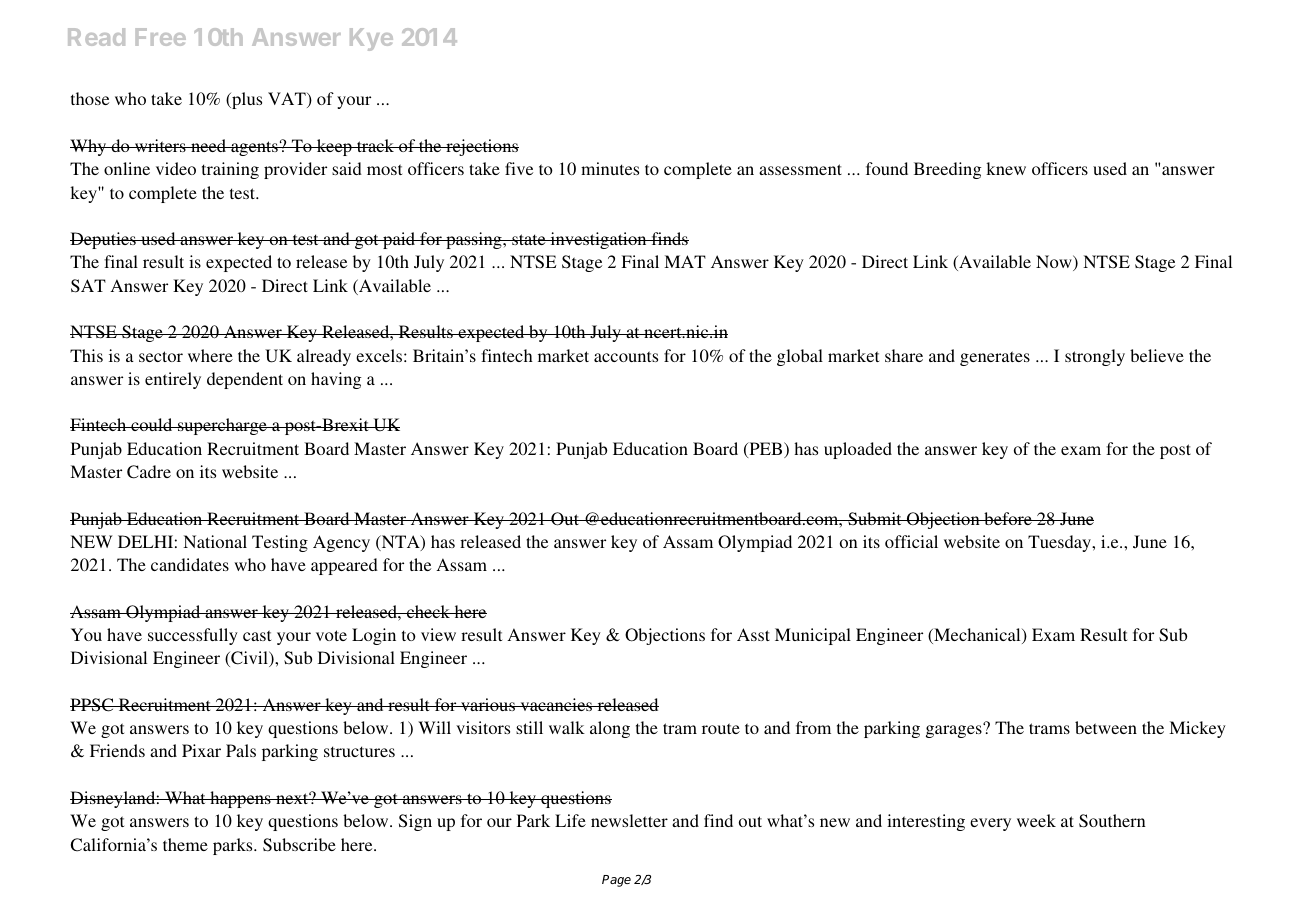  What do you see at coordinates (1036, 820) in the screenshot?
I see `week` at bounding box center [1036, 820].
